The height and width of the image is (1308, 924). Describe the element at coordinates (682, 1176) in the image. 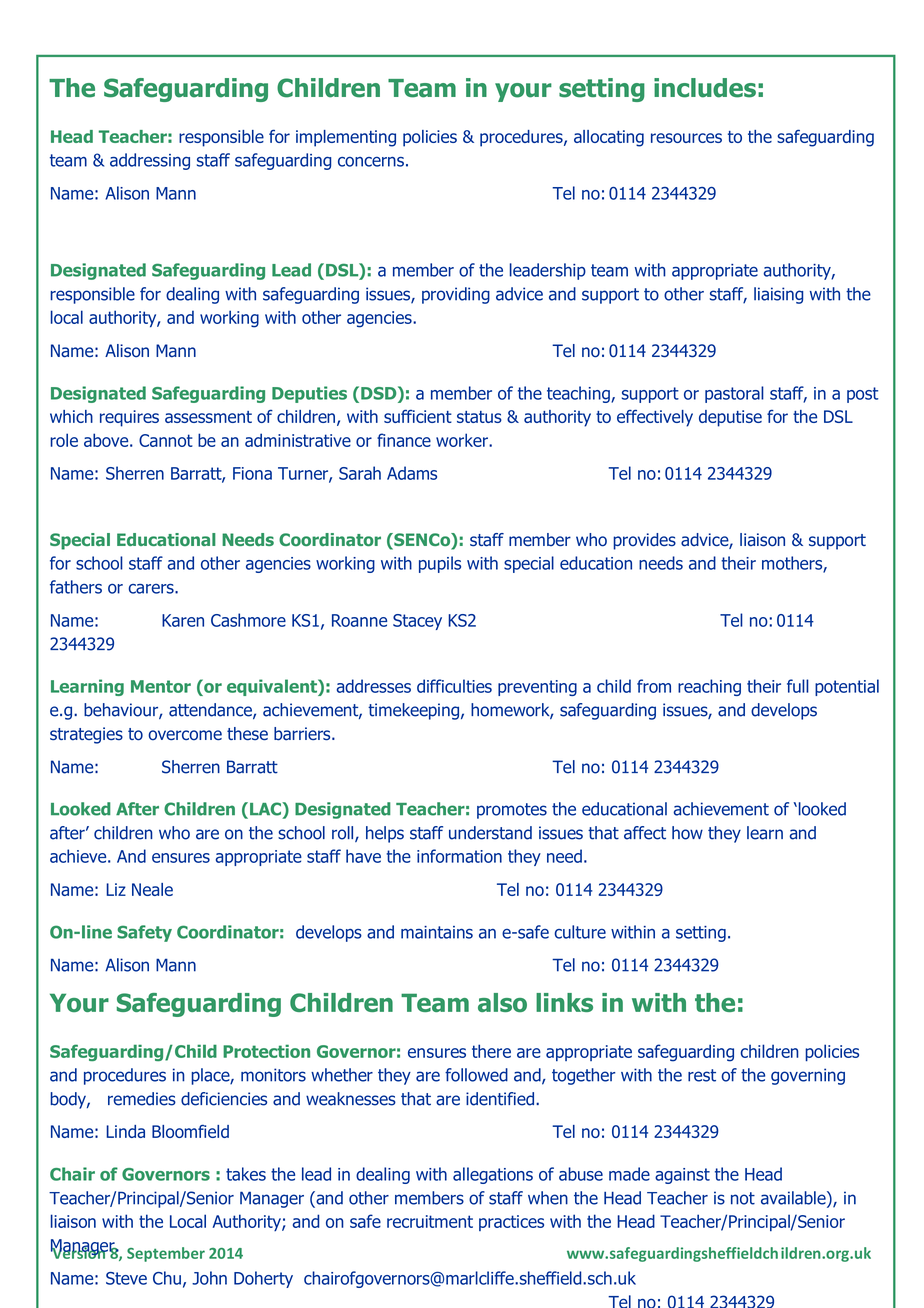

I see `against` at that location.
